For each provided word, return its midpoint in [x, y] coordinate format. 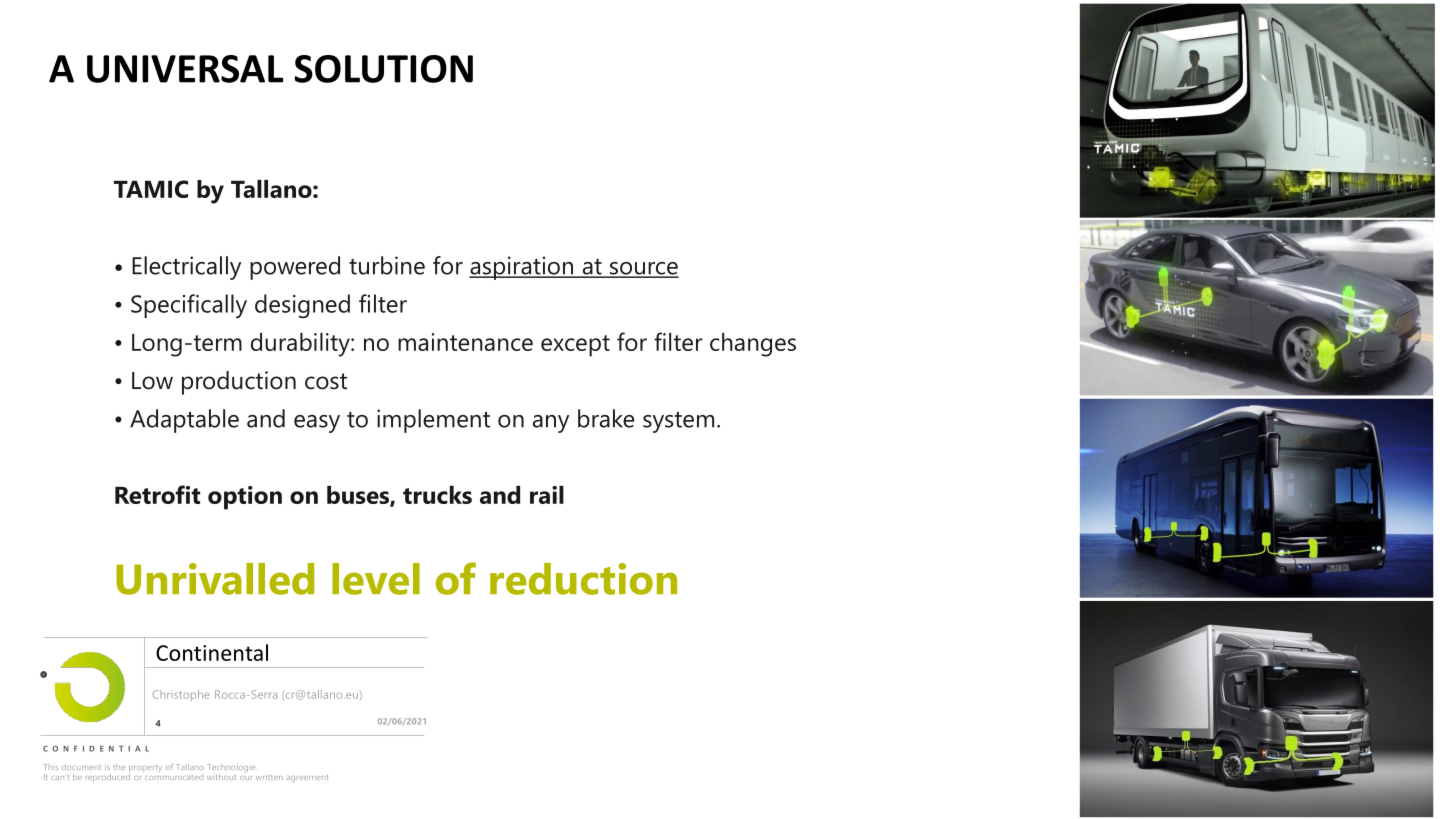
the [119, 767]
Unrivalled [215, 579]
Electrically [186, 268]
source [643, 269]
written [269, 777]
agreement [308, 778]
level [376, 579]
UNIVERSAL [185, 69]
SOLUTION [384, 69]
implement [433, 421]
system [678, 422]
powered [295, 268]
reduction [583, 579]
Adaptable [184, 421]
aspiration [522, 268]
